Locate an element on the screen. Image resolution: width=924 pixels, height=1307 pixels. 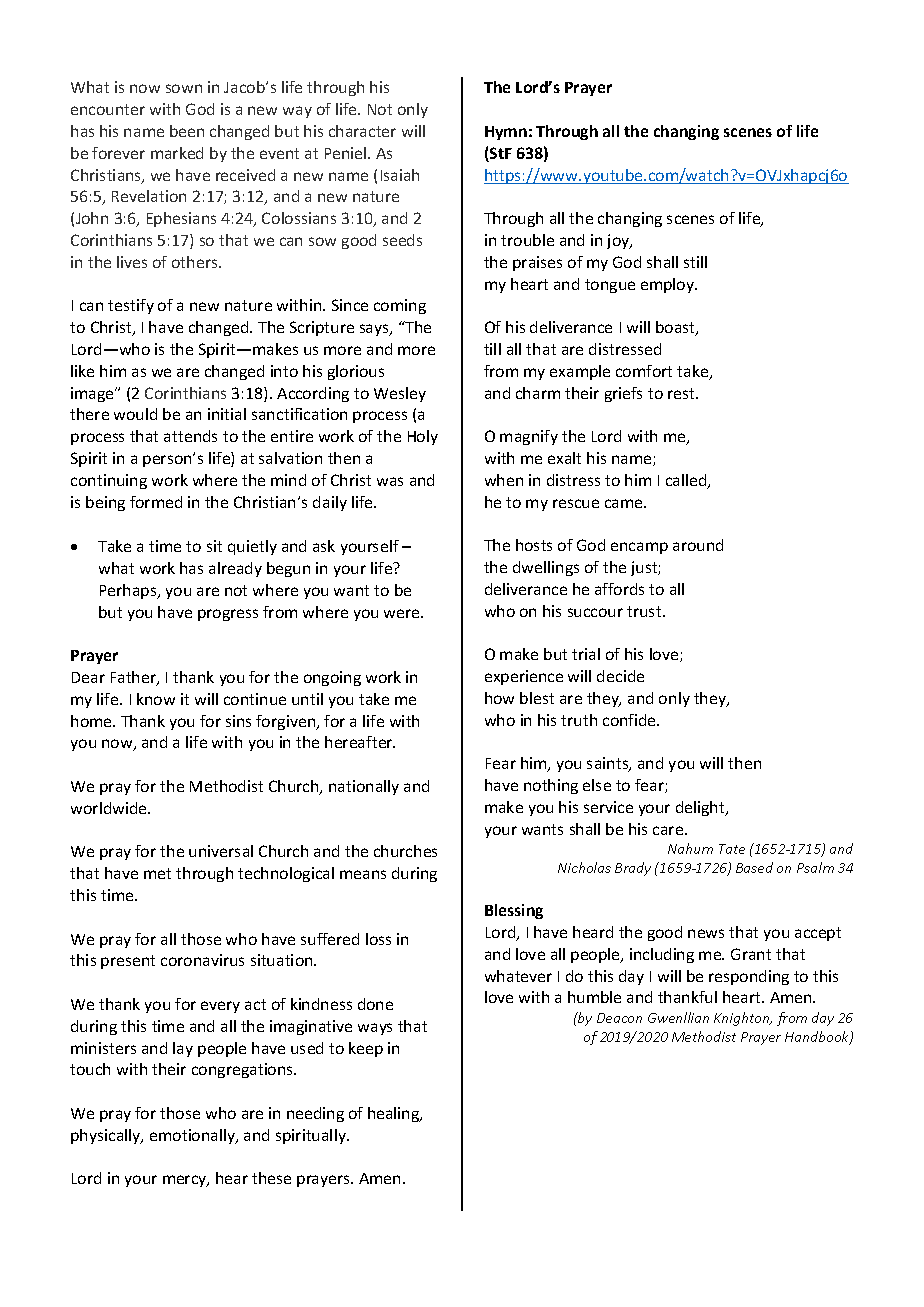
been is located at coordinates (187, 131).
